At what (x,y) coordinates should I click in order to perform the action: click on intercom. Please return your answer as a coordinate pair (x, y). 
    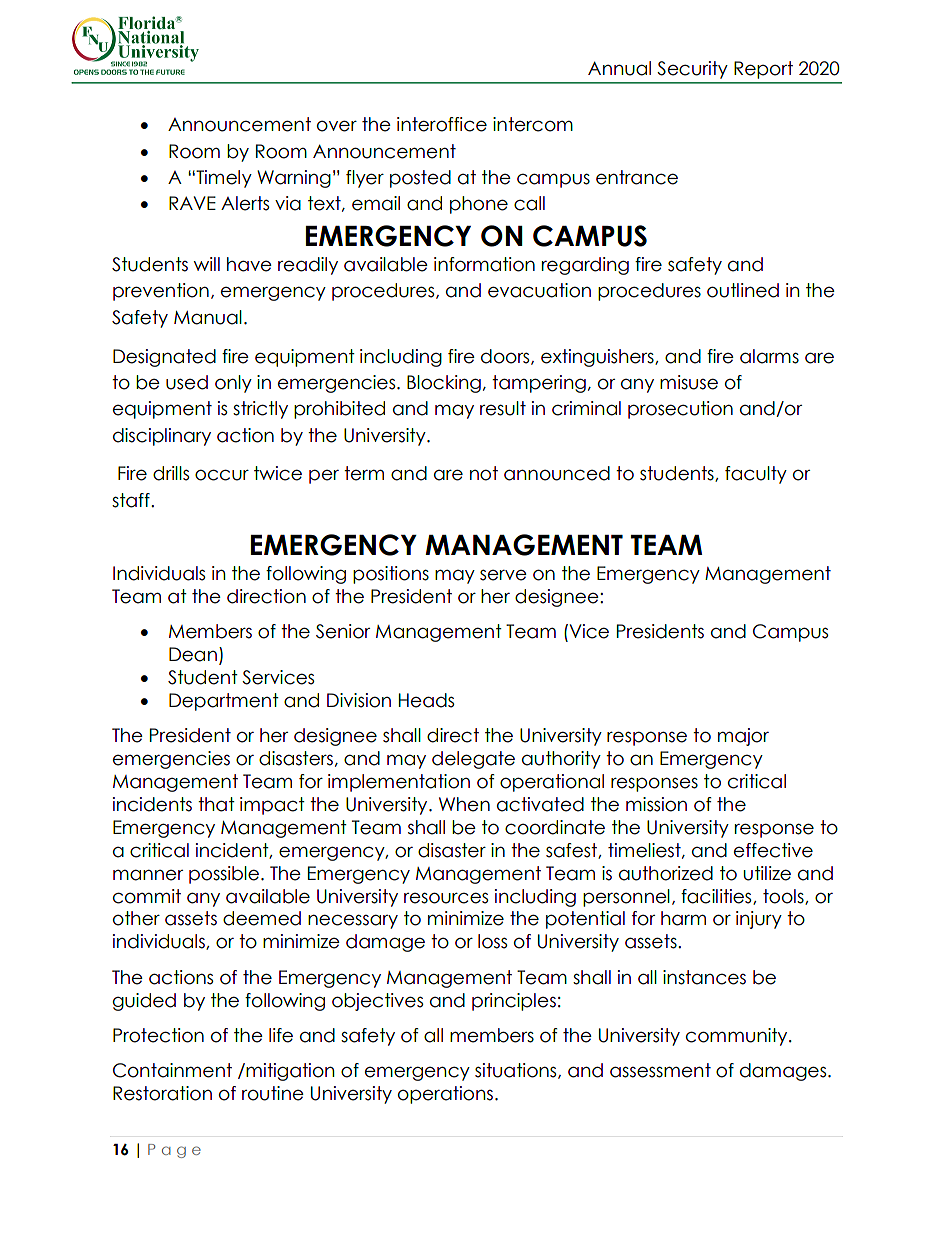
    Looking at the image, I should click on (533, 124).
